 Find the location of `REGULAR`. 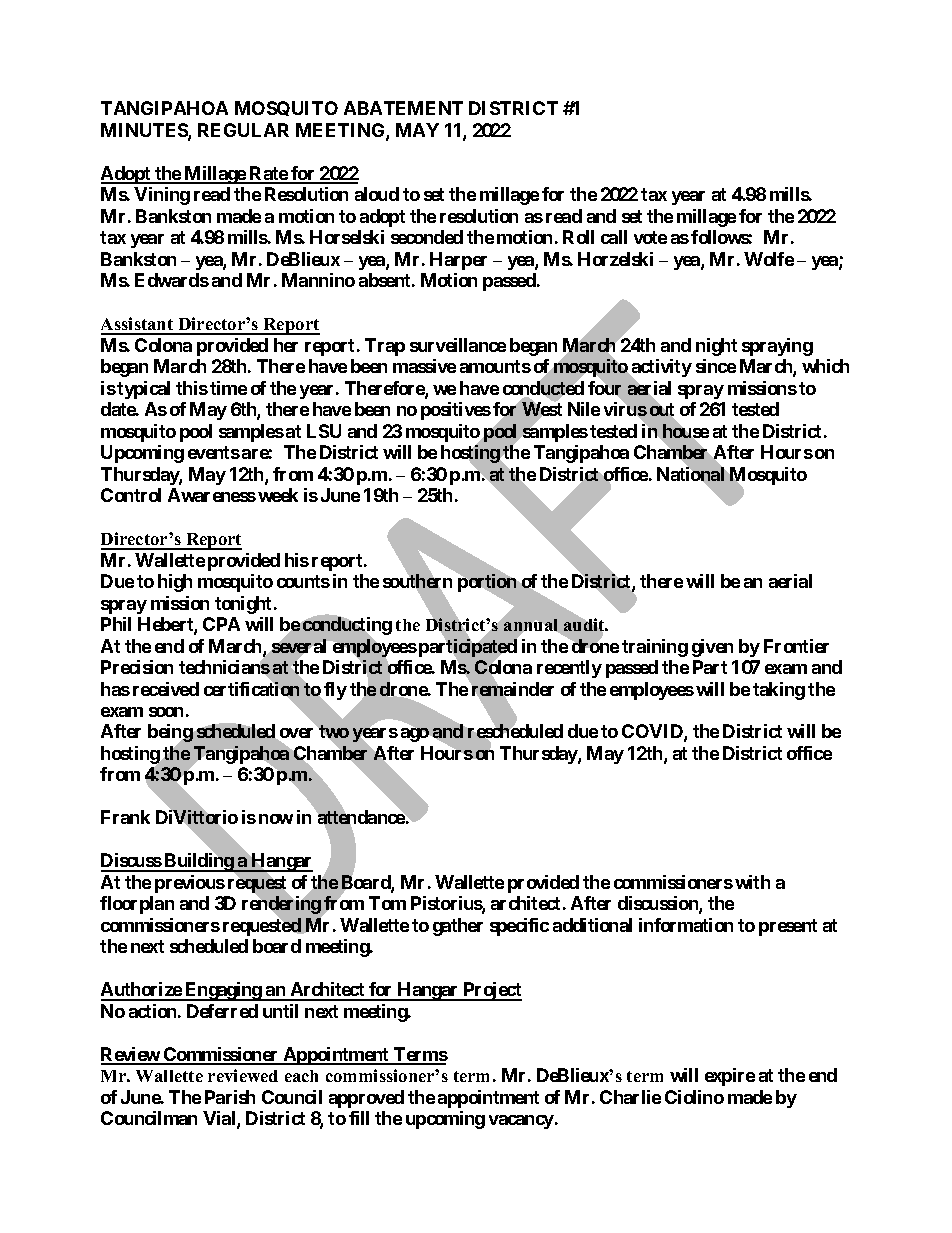

REGULAR is located at coordinates (243, 130).
